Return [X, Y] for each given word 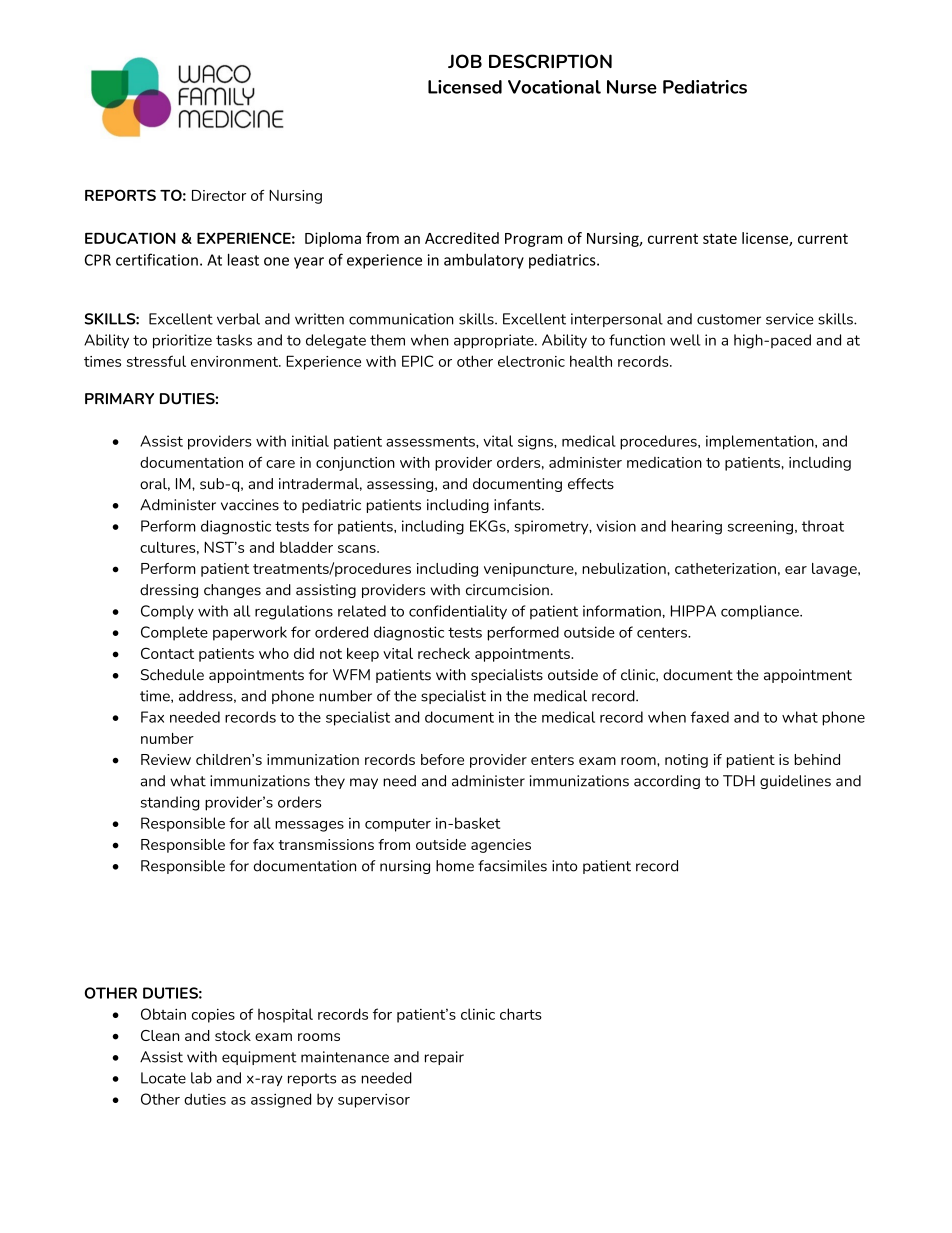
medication [664, 462]
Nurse [632, 87]
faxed [709, 717]
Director [219, 195]
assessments [431, 441]
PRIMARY [119, 398]
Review [166, 759]
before [442, 759]
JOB [465, 61]
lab [201, 1078]
